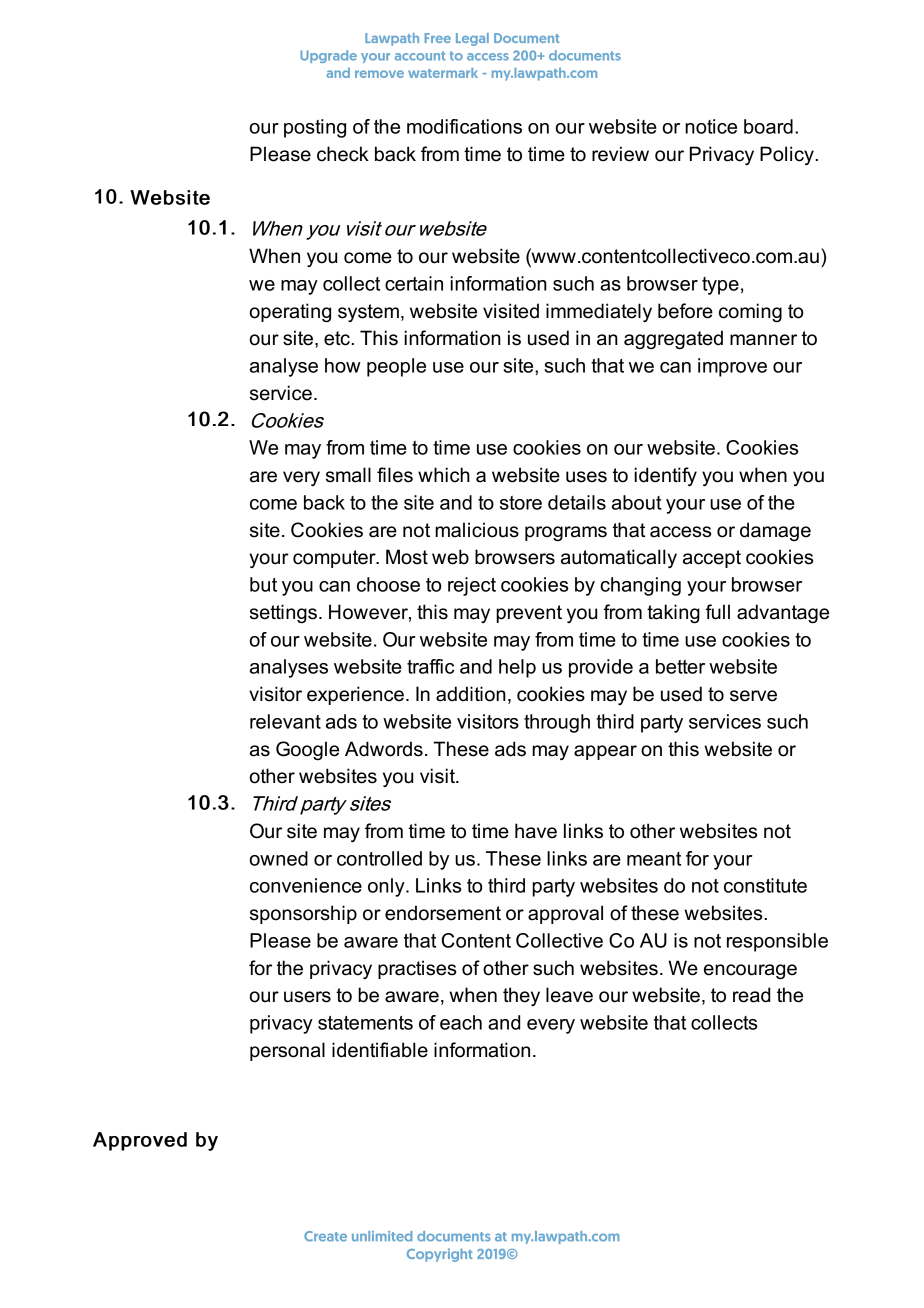  Describe the element at coordinates (290, 313) in the screenshot. I see `operating` at that location.
